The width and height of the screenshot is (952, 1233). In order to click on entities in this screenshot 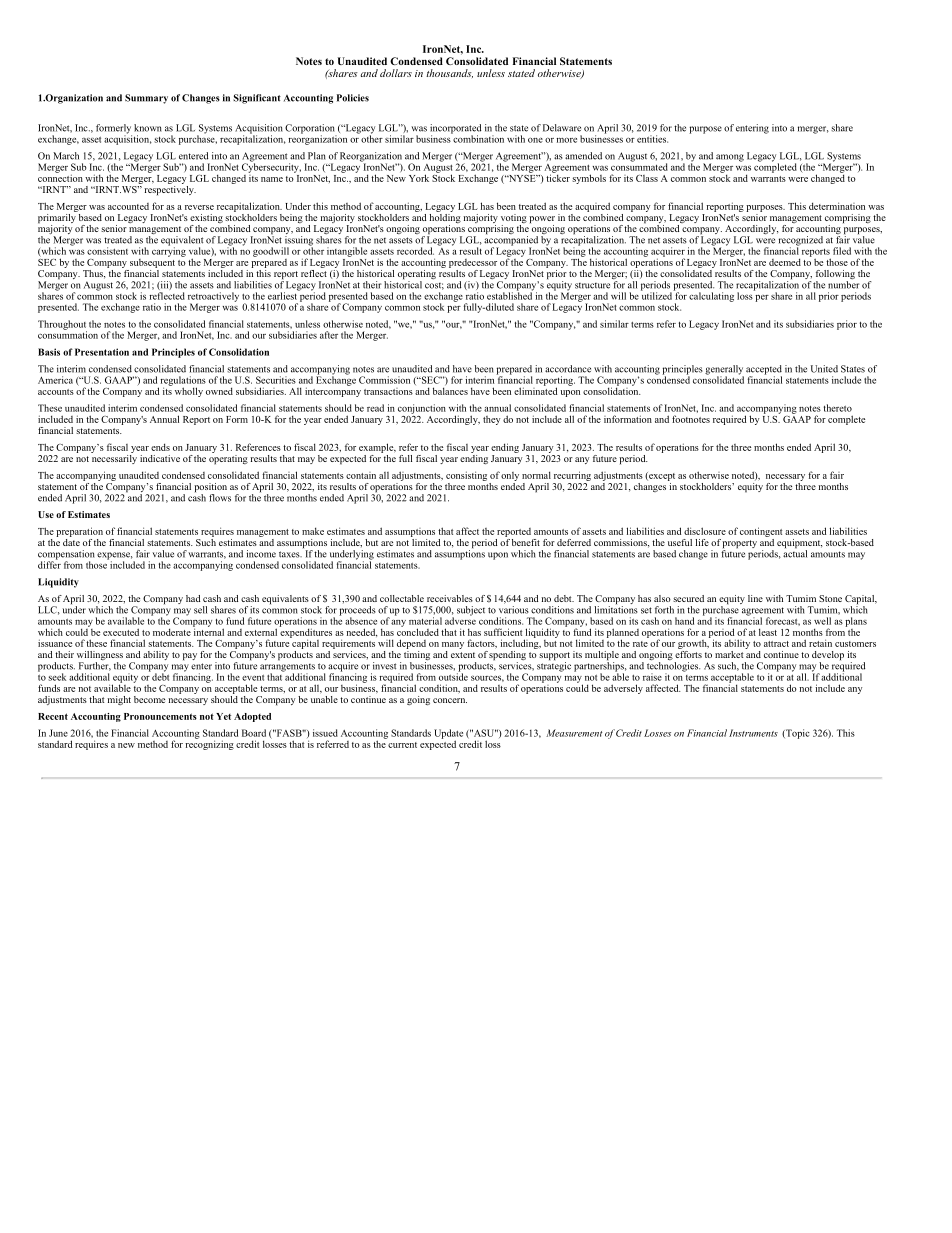, I will do `click(652, 139)`.
